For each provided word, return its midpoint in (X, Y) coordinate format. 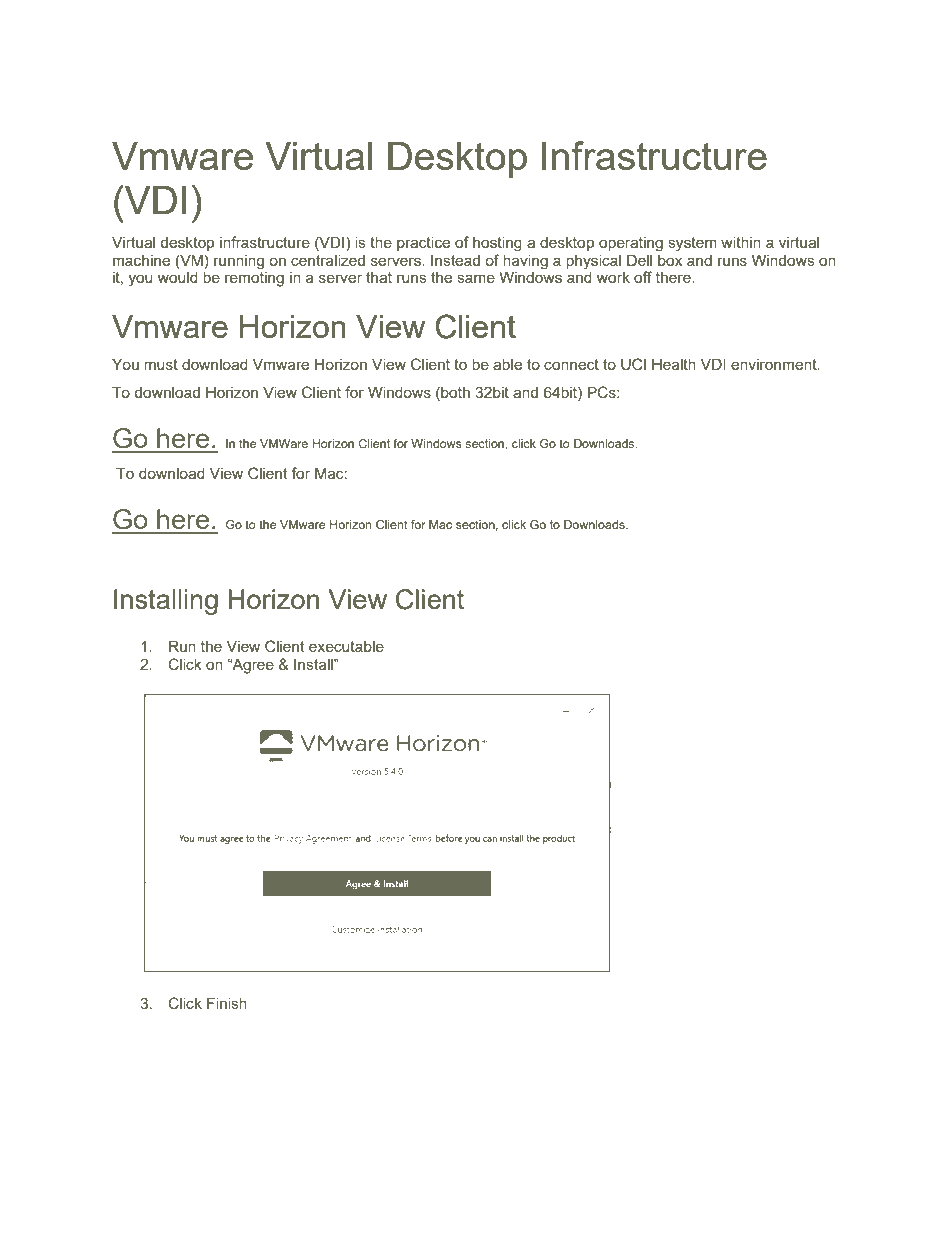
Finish (227, 1003)
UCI (633, 364)
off (643, 277)
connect (571, 364)
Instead (455, 260)
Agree (252, 666)
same (476, 278)
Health (674, 364)
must (161, 364)
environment (775, 364)
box (670, 260)
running (239, 262)
